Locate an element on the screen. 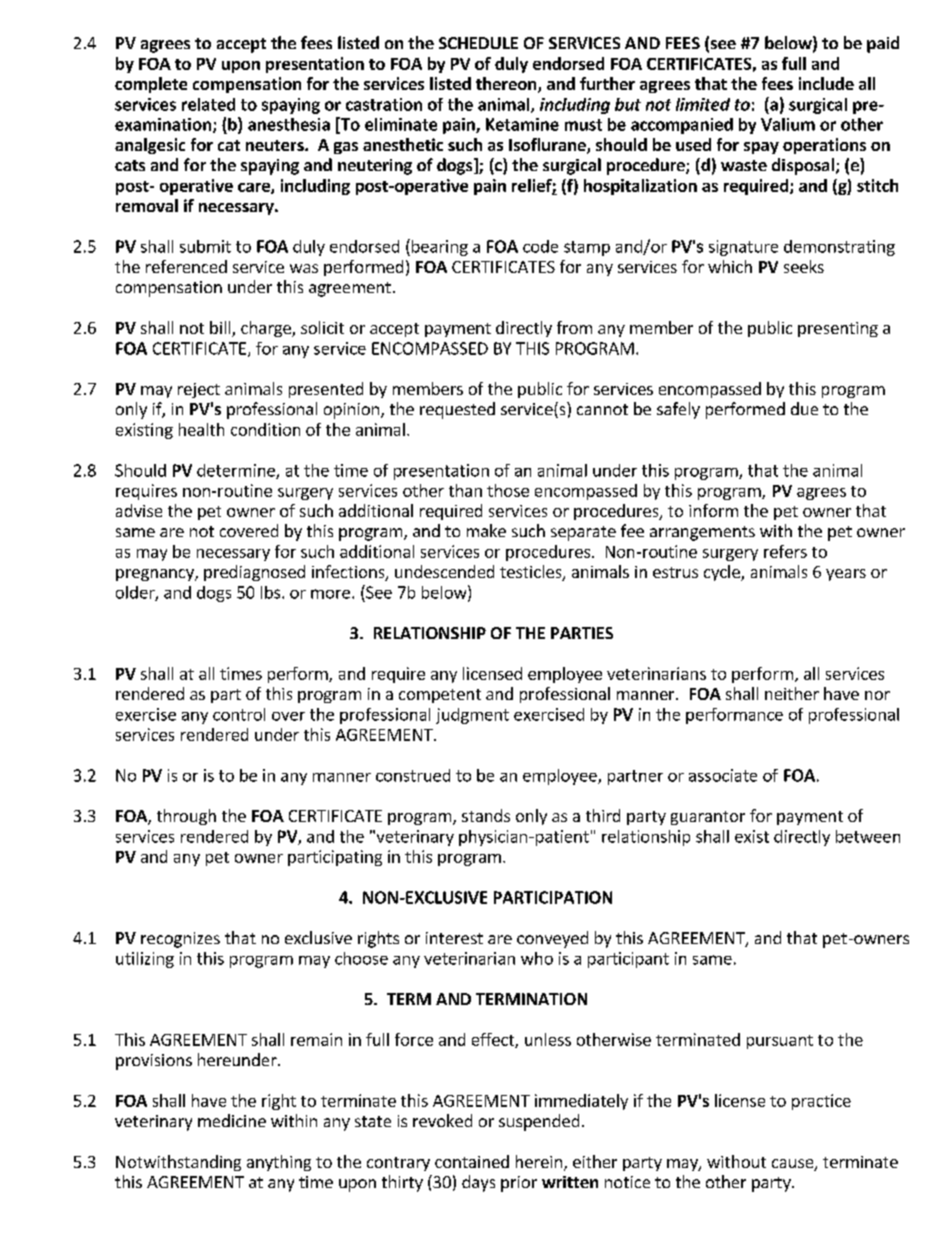 The image size is (952, 1233). presenting is located at coordinates (838, 329).
